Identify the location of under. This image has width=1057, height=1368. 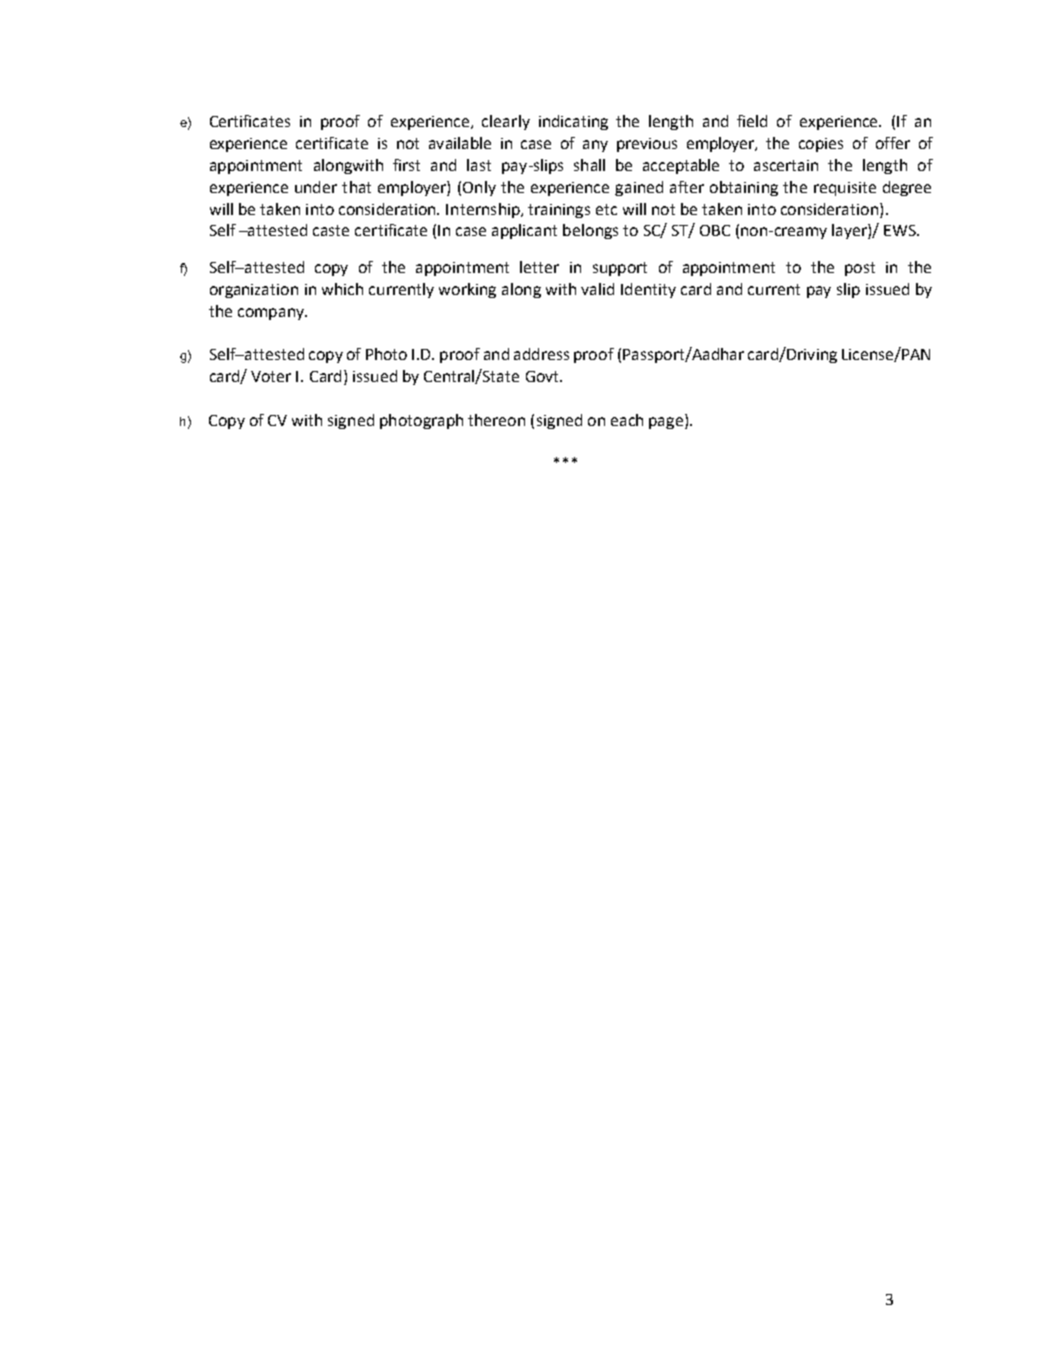
(316, 187).
